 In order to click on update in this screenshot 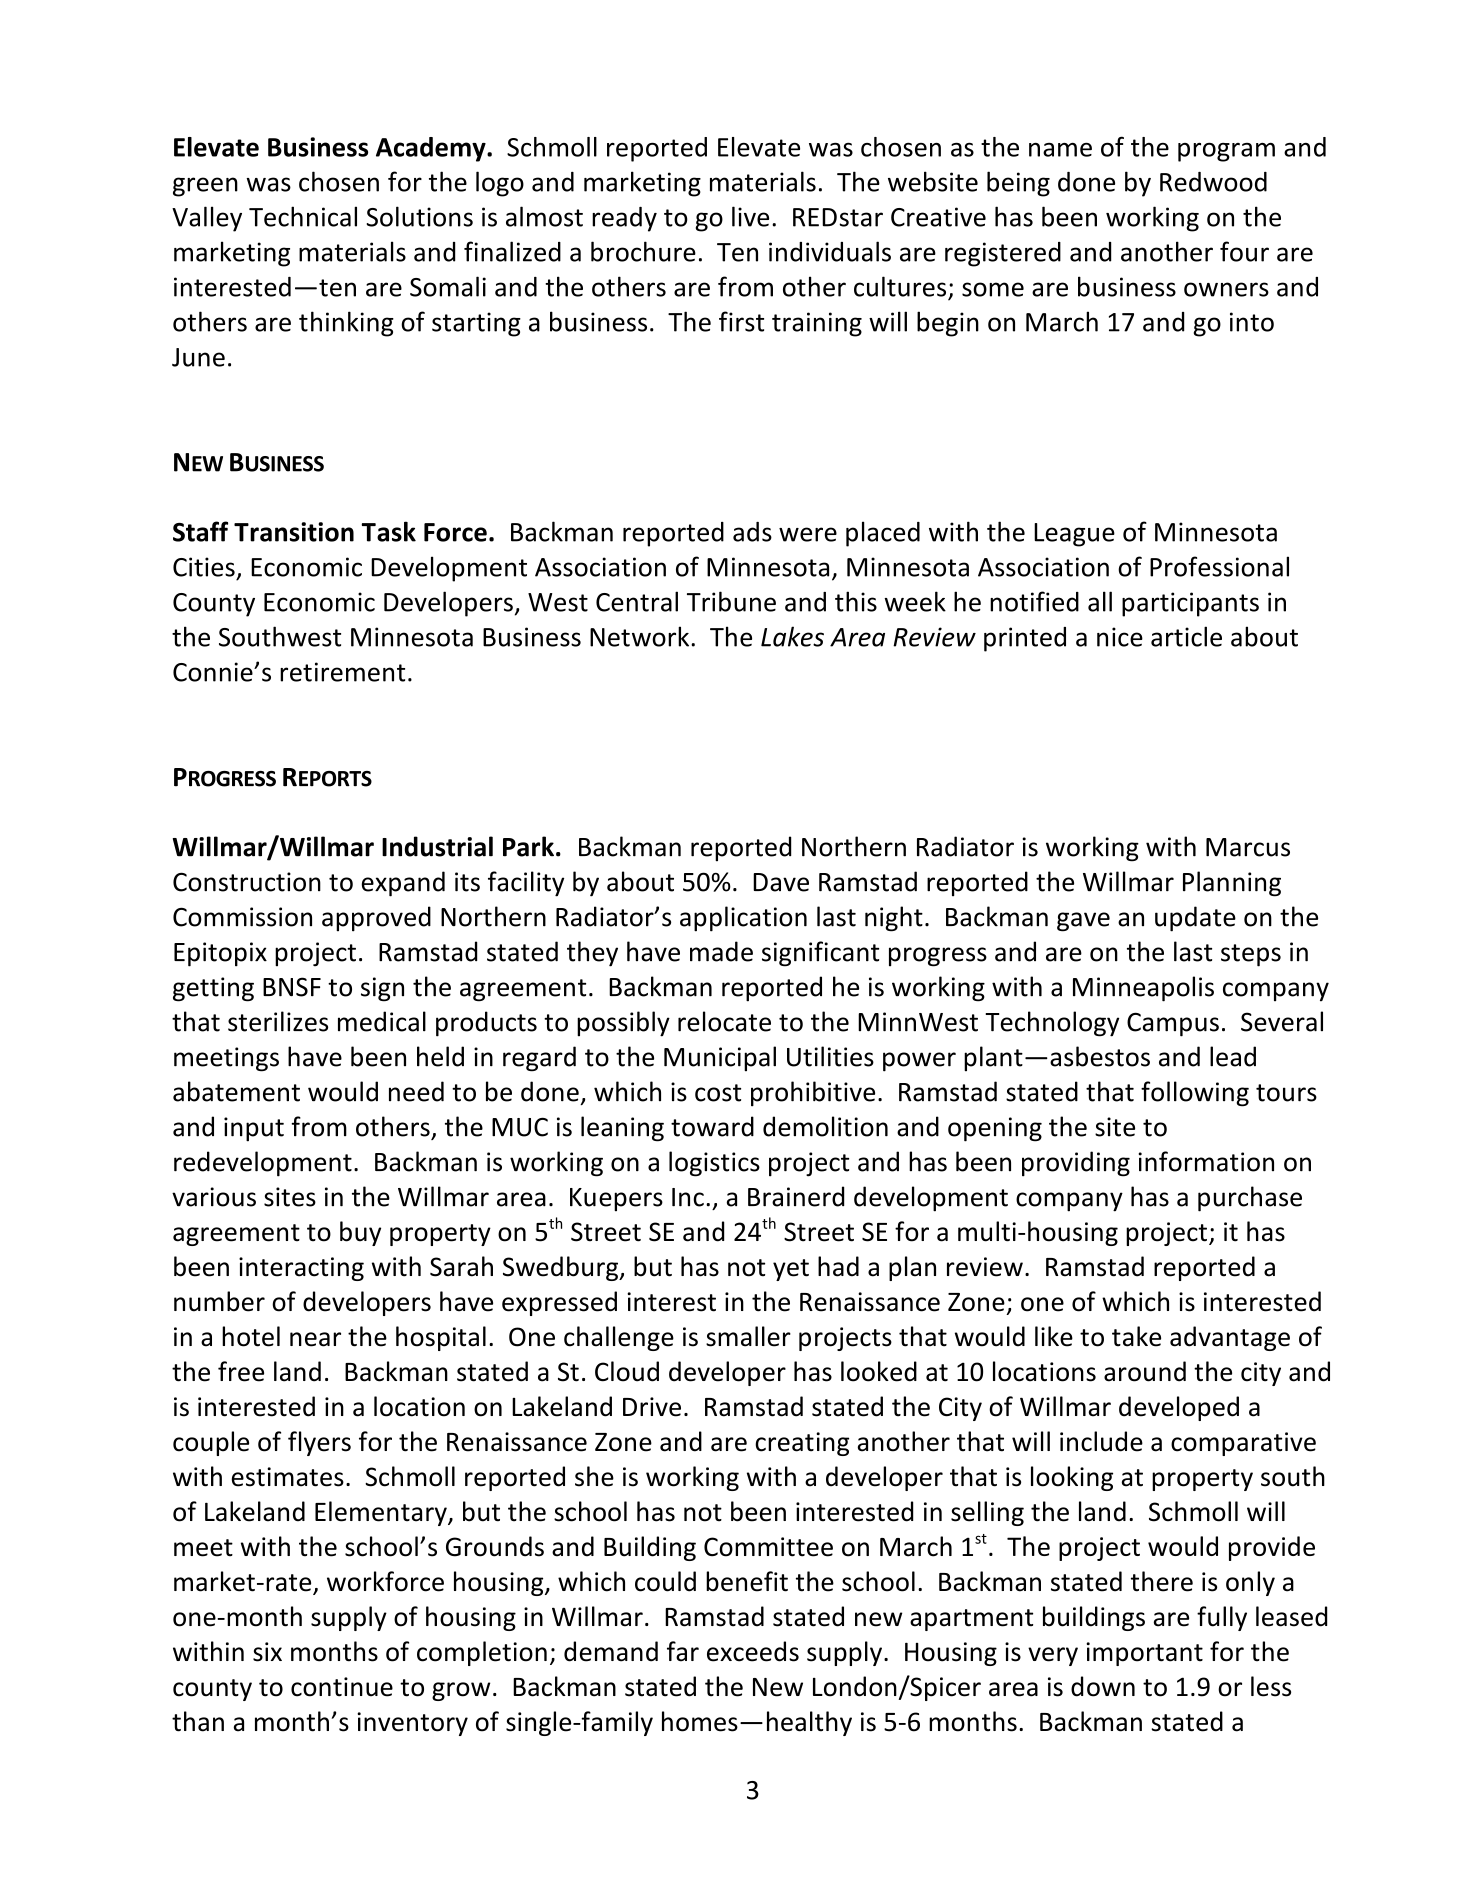, I will do `click(1195, 919)`.
